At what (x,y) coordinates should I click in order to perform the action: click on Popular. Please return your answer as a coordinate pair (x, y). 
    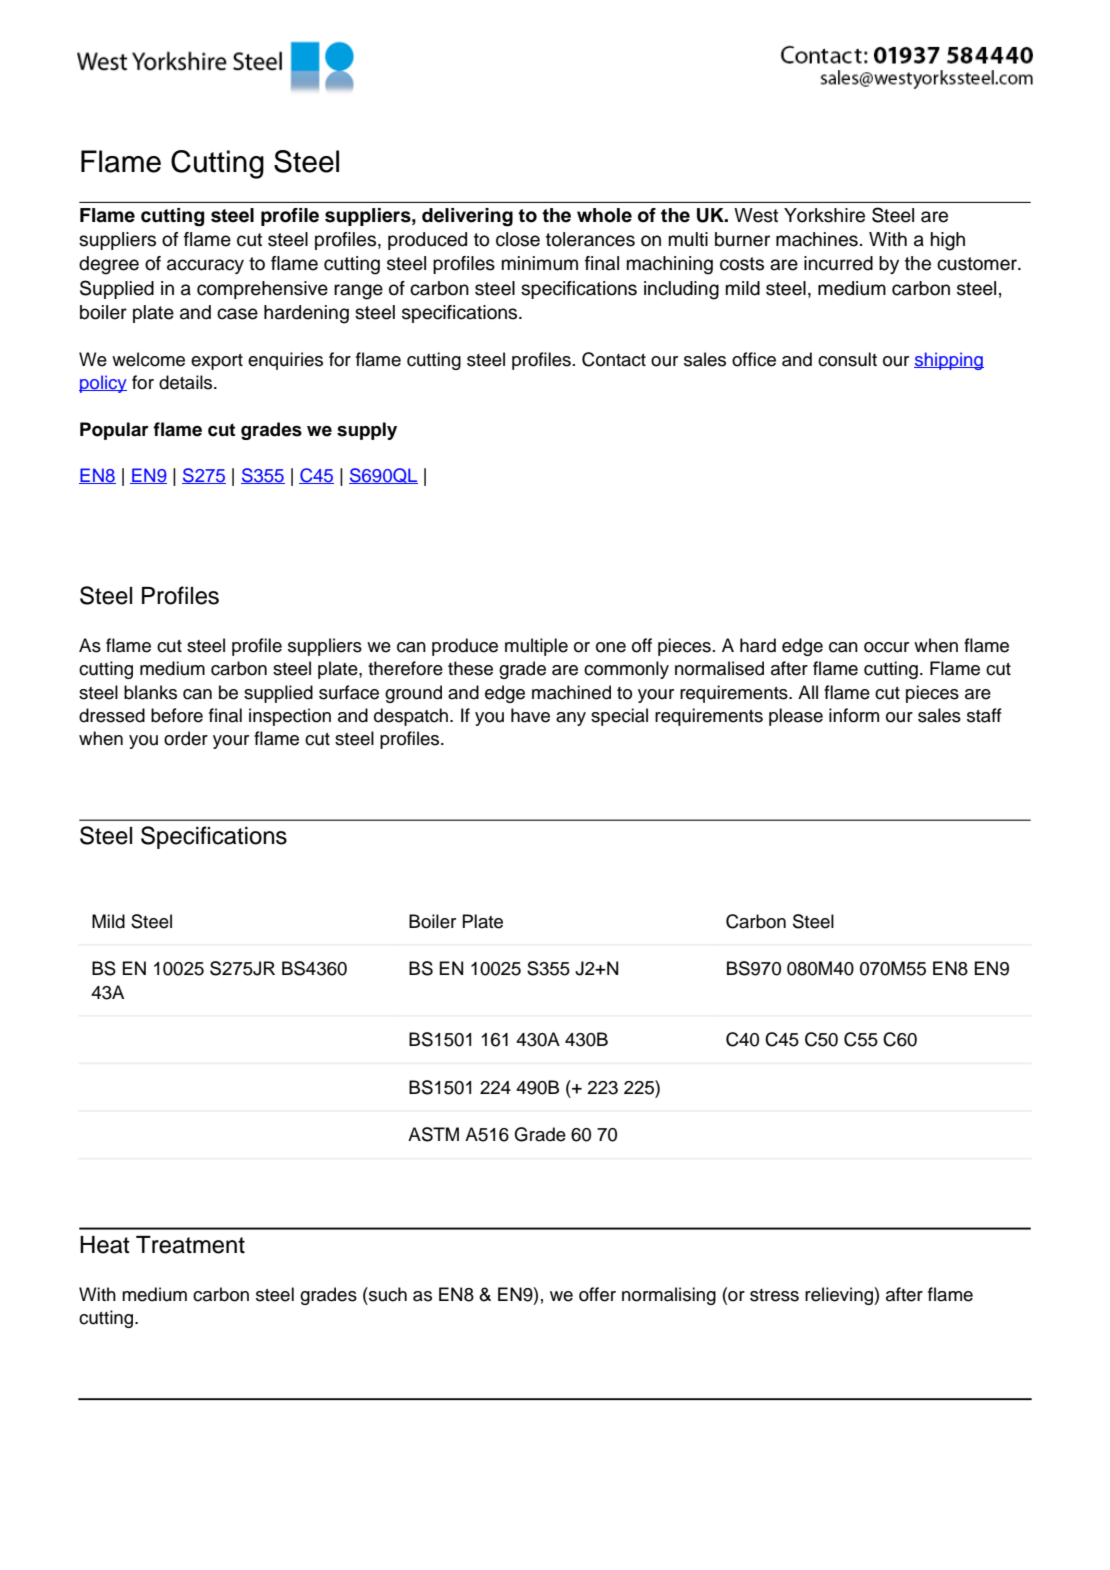
    Looking at the image, I should click on (114, 431).
